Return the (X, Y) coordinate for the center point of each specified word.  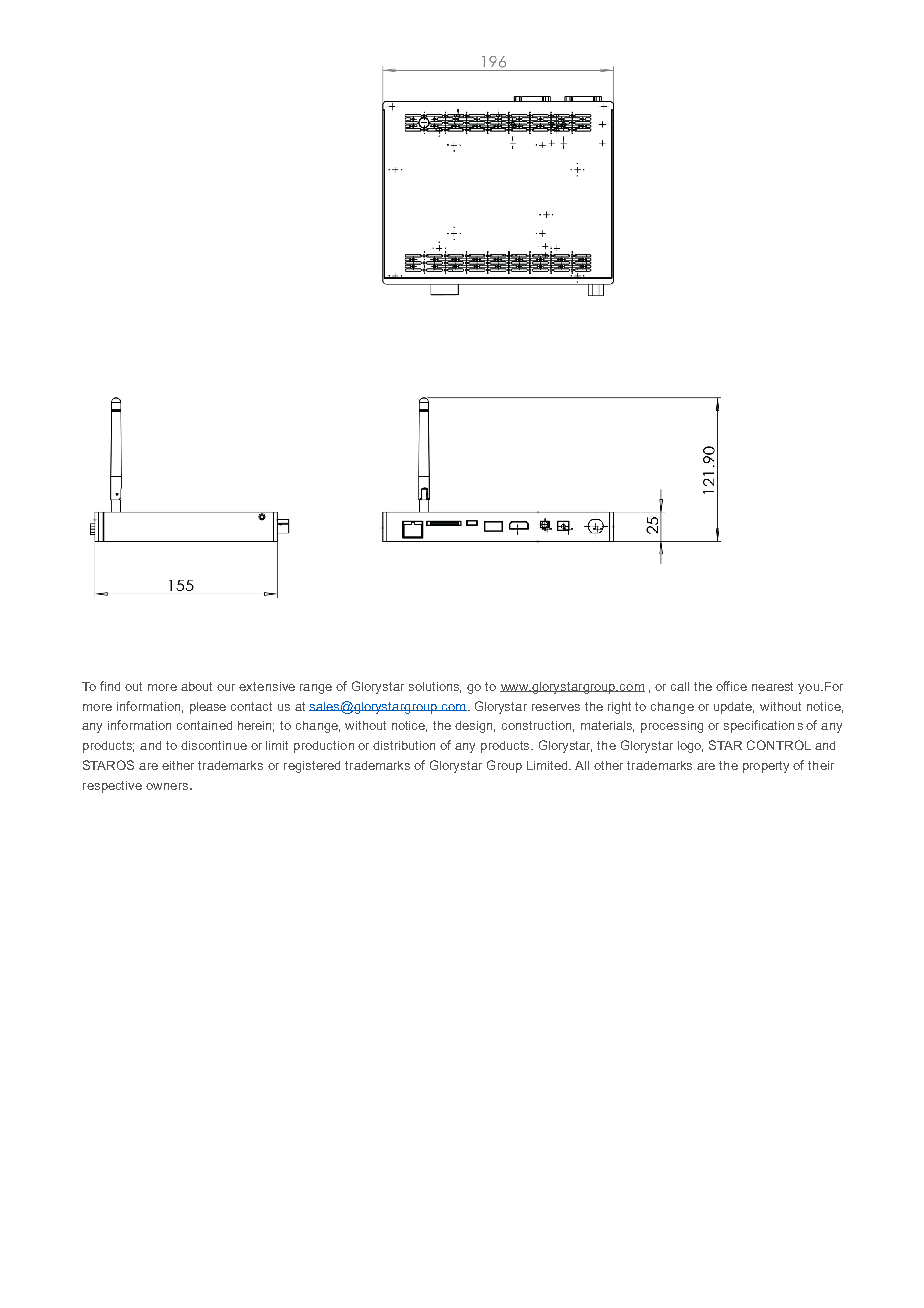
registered (312, 767)
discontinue (214, 745)
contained (204, 725)
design (475, 727)
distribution (404, 745)
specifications (763, 726)
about (196, 686)
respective (112, 787)
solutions (435, 687)
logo (690, 747)
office (731, 686)
